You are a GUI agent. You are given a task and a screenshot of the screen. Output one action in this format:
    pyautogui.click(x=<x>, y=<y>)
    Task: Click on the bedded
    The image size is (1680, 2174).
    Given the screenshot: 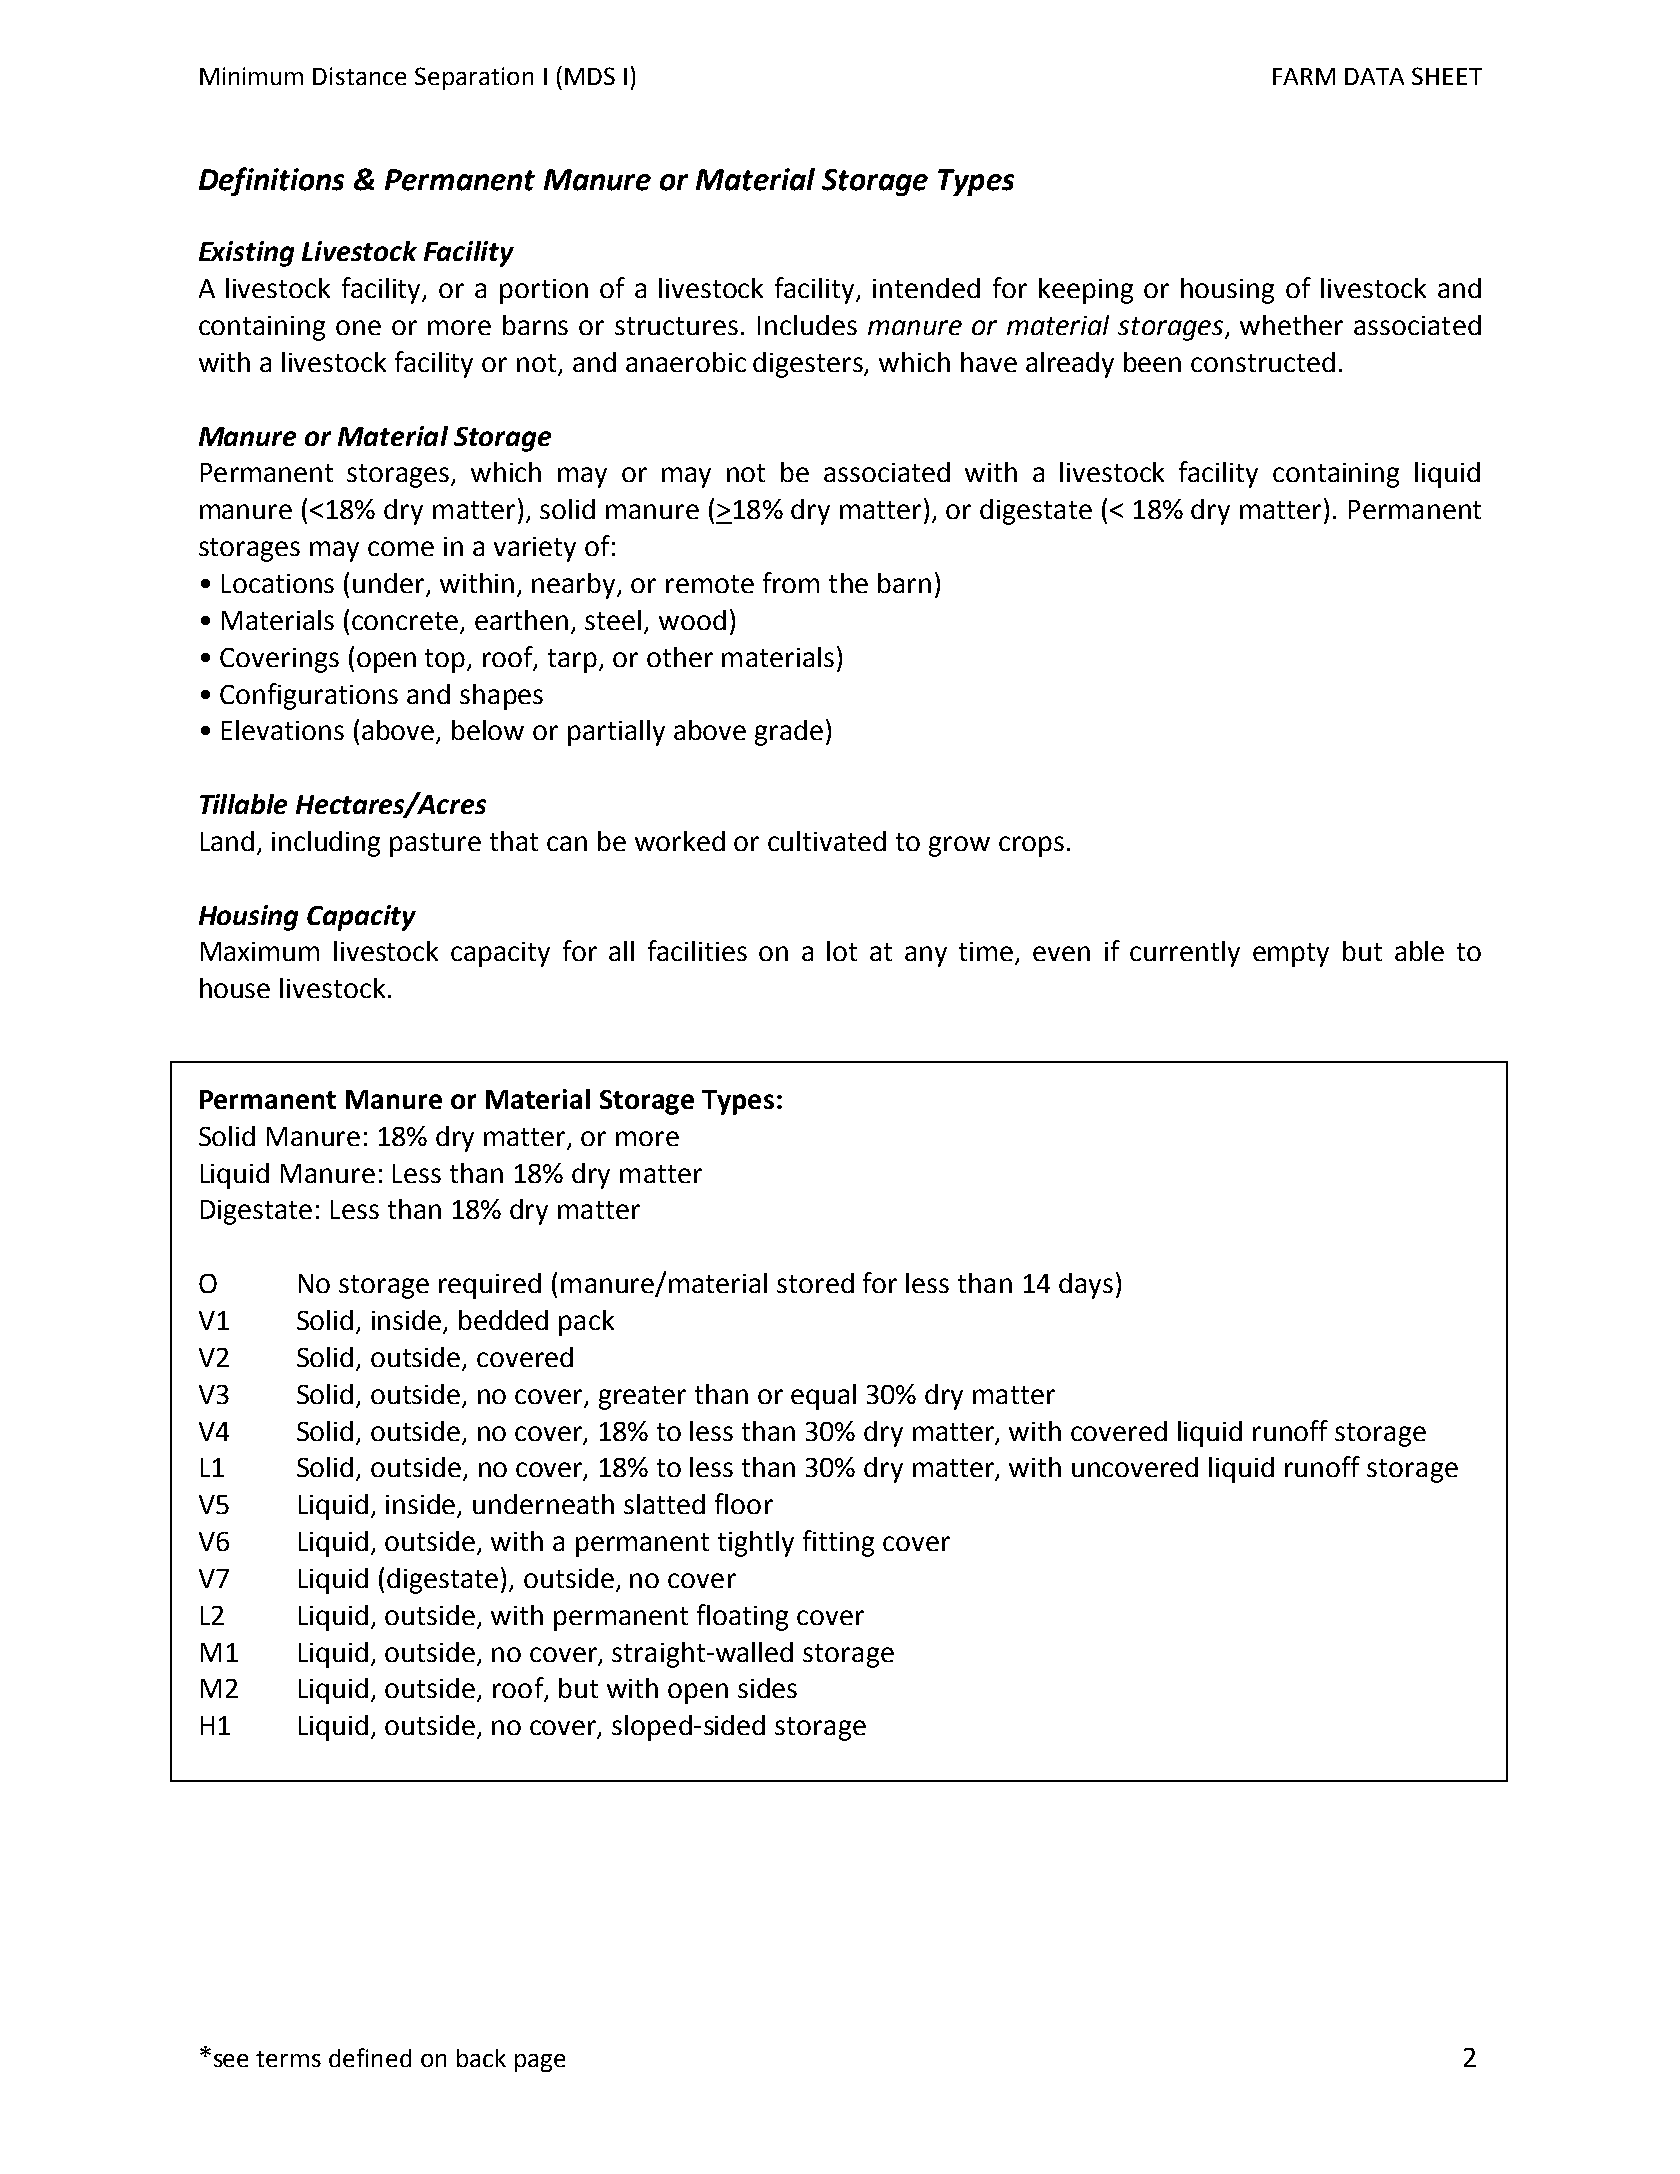 What is the action you would take?
    pyautogui.click(x=503, y=1320)
